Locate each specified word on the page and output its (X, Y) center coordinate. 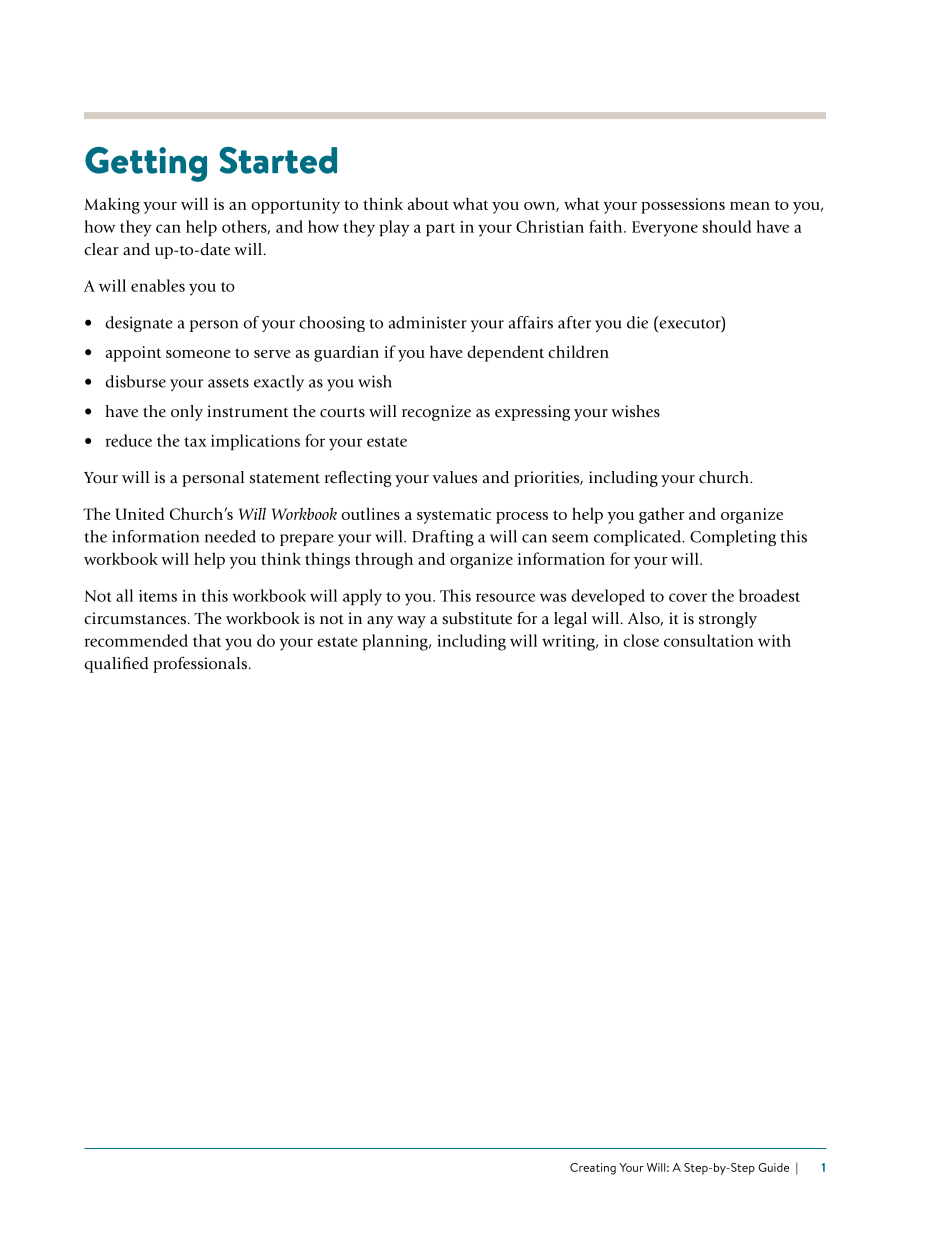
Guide (773, 1167)
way (411, 622)
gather (661, 515)
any (380, 622)
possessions (683, 206)
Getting (146, 164)
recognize (436, 413)
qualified (116, 664)
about (428, 203)
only (187, 413)
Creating (593, 1169)
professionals (200, 664)
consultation (709, 640)
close (641, 640)
